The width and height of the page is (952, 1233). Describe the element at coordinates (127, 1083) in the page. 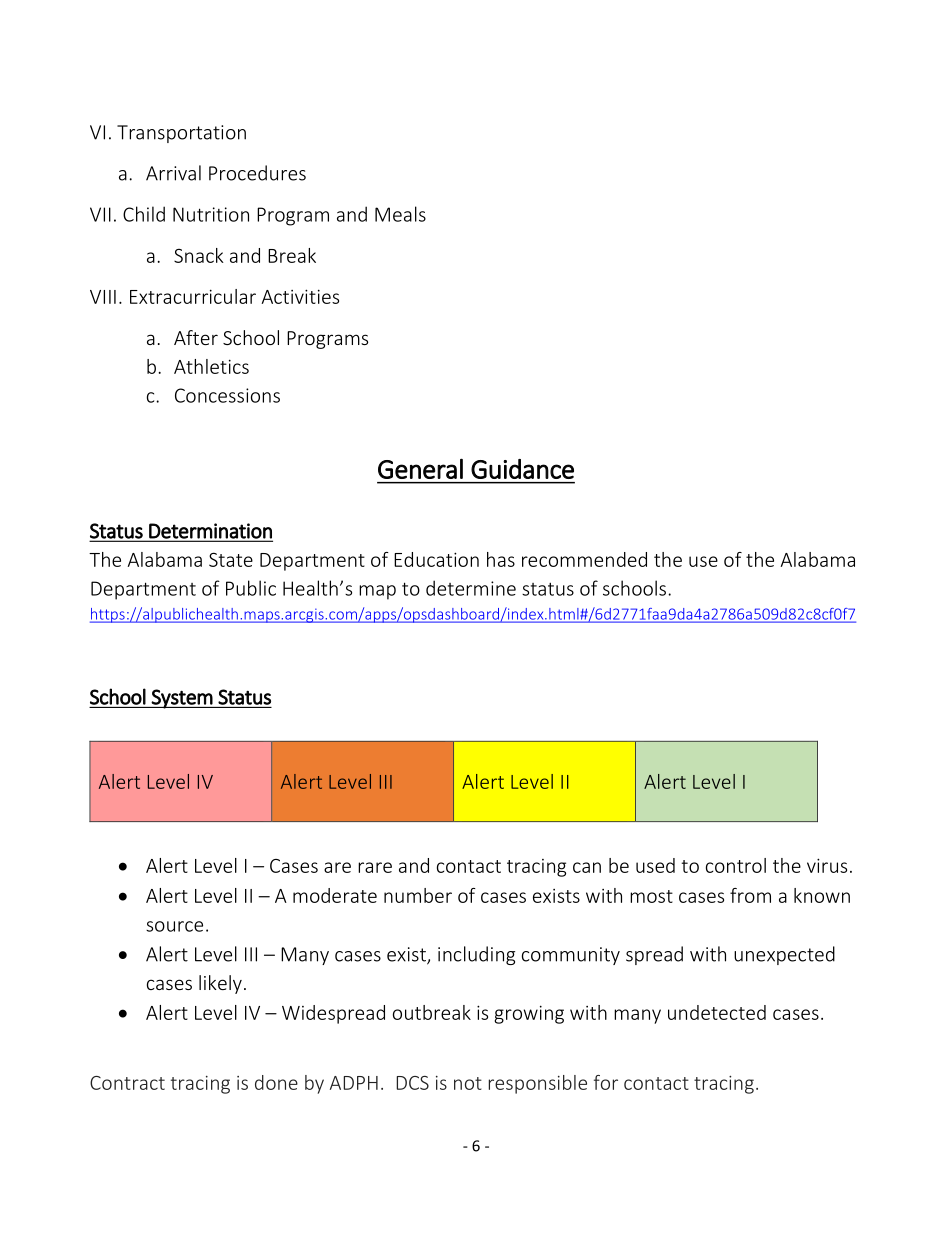

I see `Contract` at that location.
